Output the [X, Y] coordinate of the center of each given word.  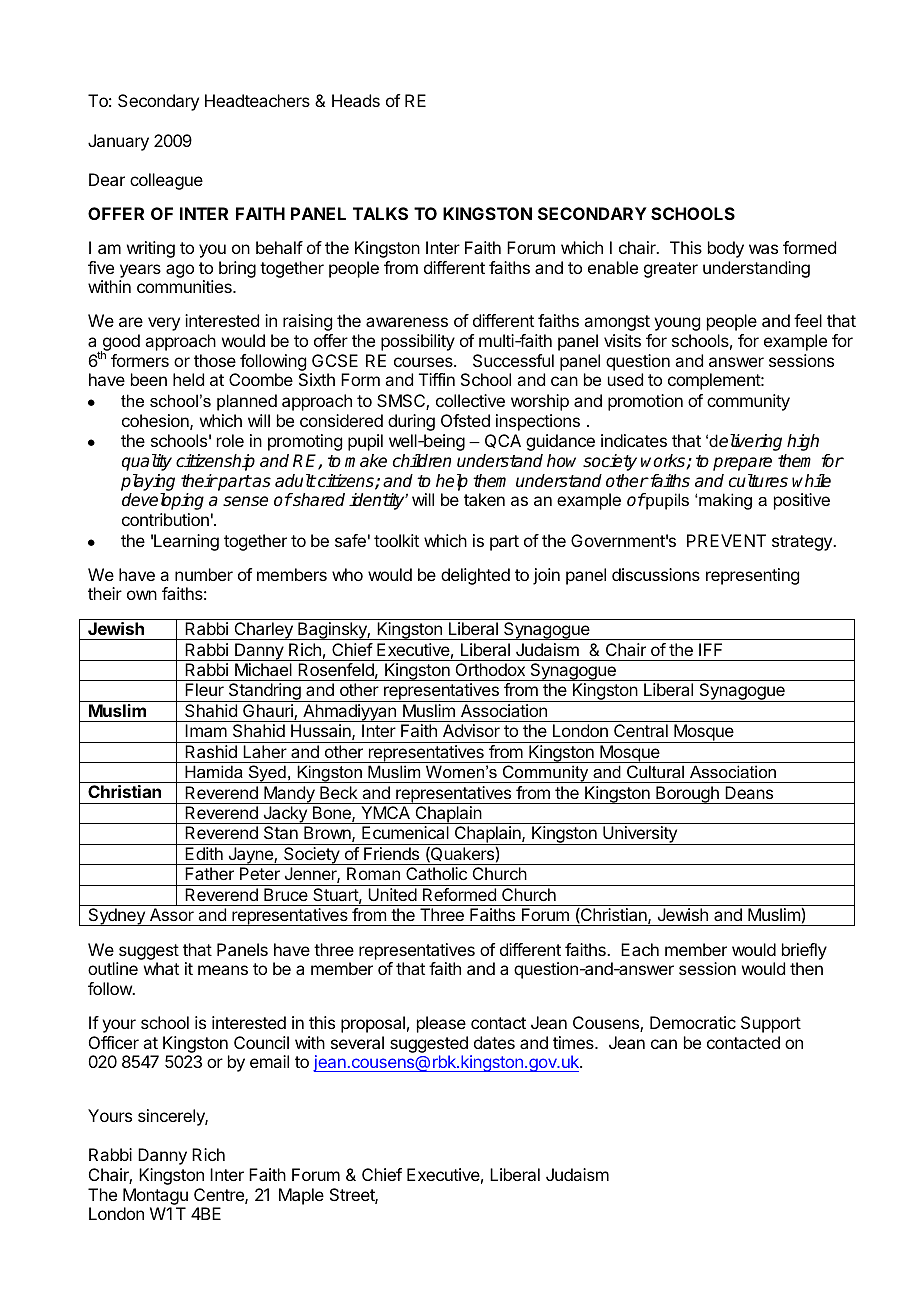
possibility [418, 342]
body [726, 249]
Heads [356, 100]
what [161, 968]
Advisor [471, 730]
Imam [206, 730]
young [677, 324]
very [164, 324]
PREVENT [726, 540]
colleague [166, 181]
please [441, 1024]
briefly [804, 951]
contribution [165, 519]
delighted [475, 576]
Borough [687, 795]
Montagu [155, 1196]
